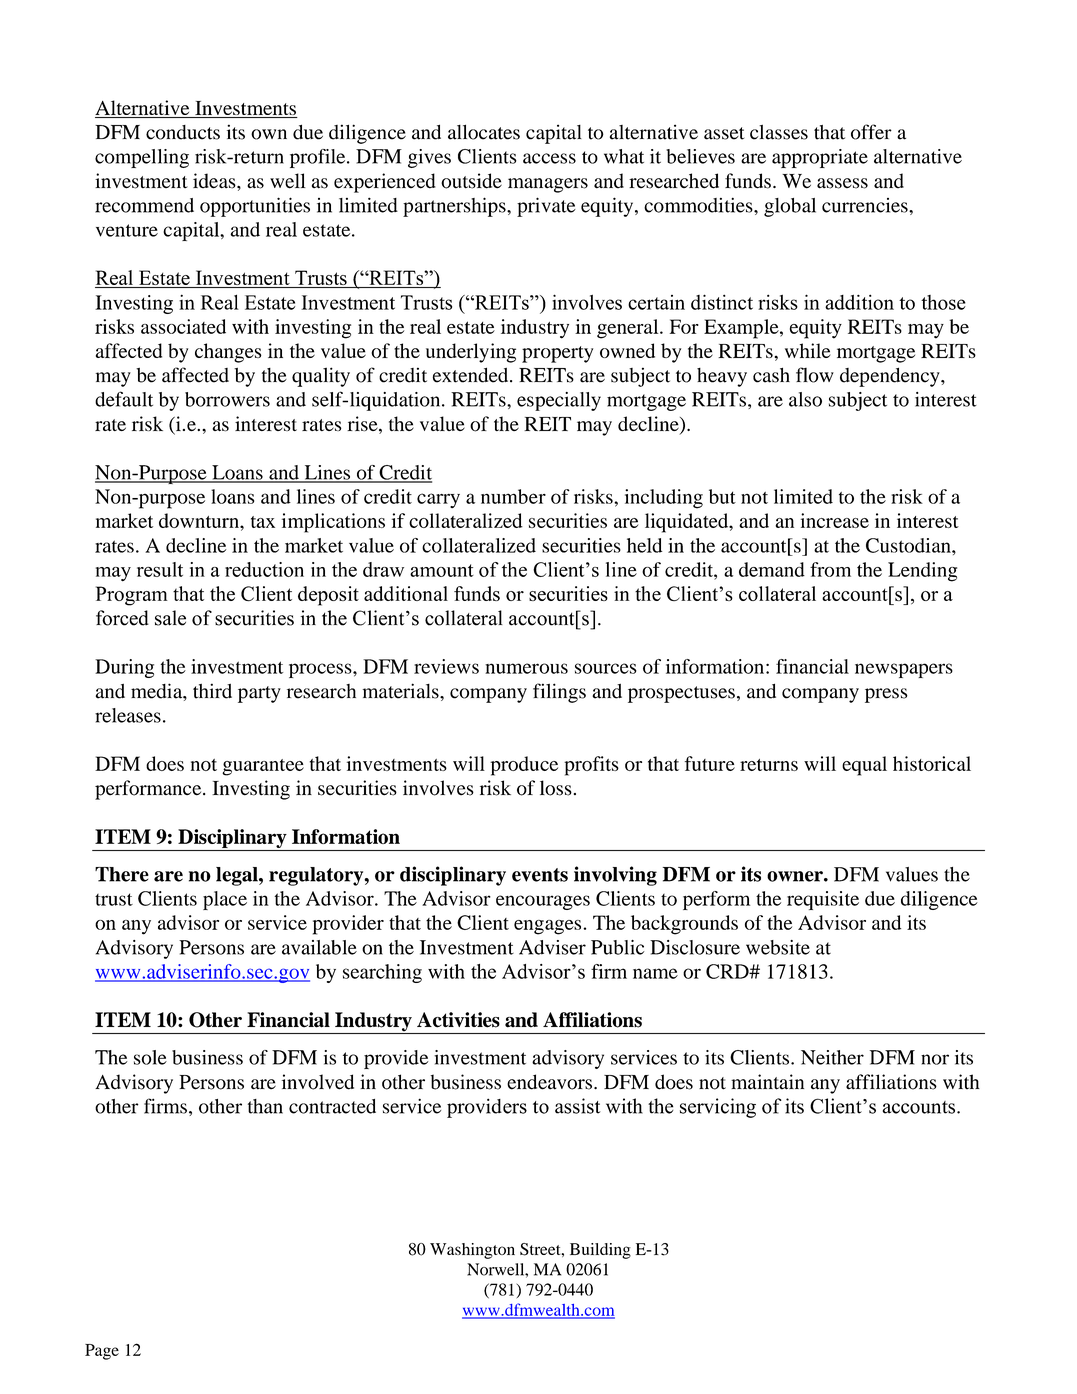 The width and height of the image is (1077, 1394). What do you see at coordinates (102, 1352) in the image?
I see `Page` at bounding box center [102, 1352].
